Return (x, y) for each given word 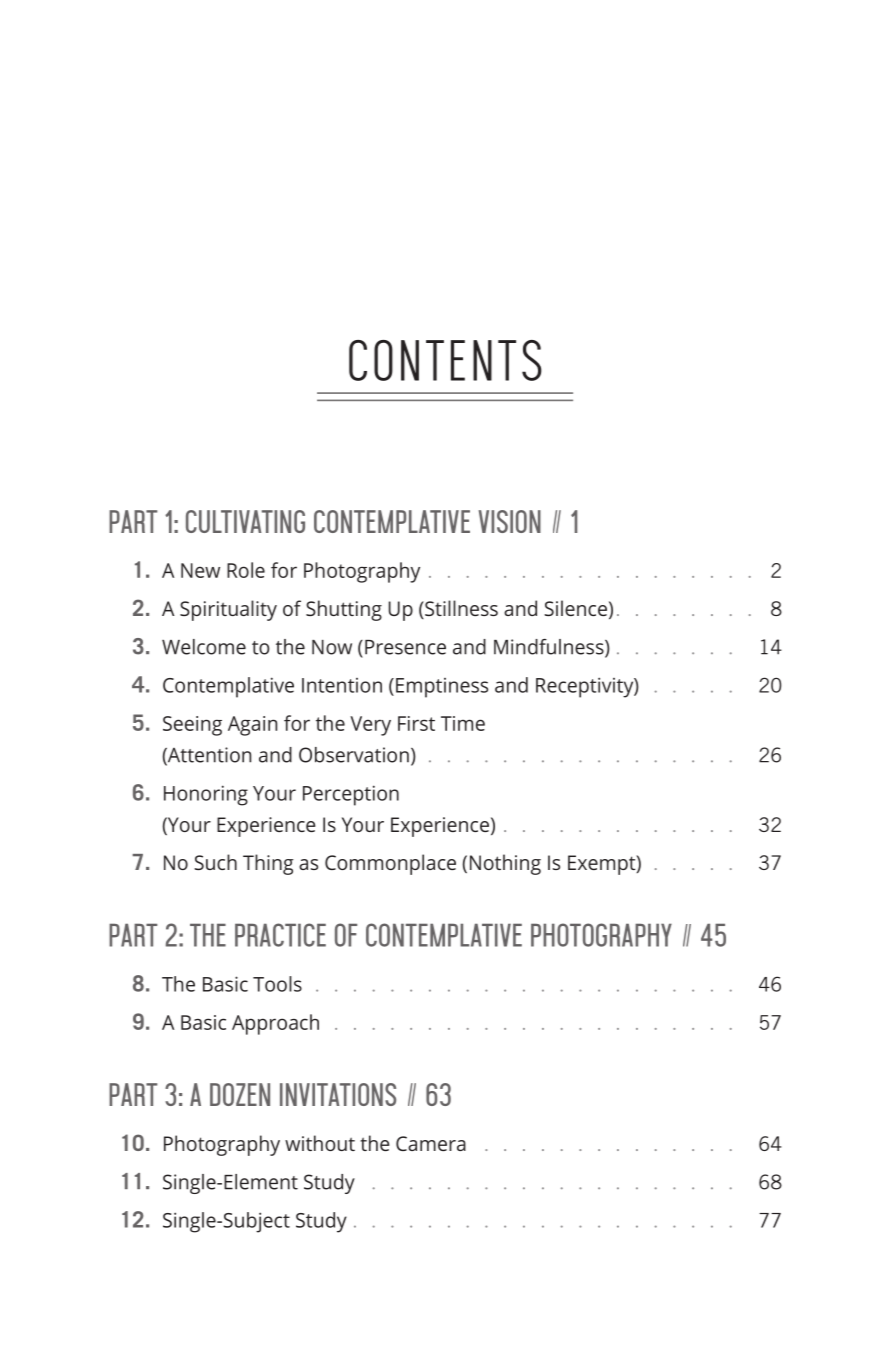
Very (370, 726)
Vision (510, 521)
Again (252, 726)
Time (463, 723)
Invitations (338, 1094)
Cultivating (245, 521)
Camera (431, 1143)
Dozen (240, 1094)
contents (445, 360)
